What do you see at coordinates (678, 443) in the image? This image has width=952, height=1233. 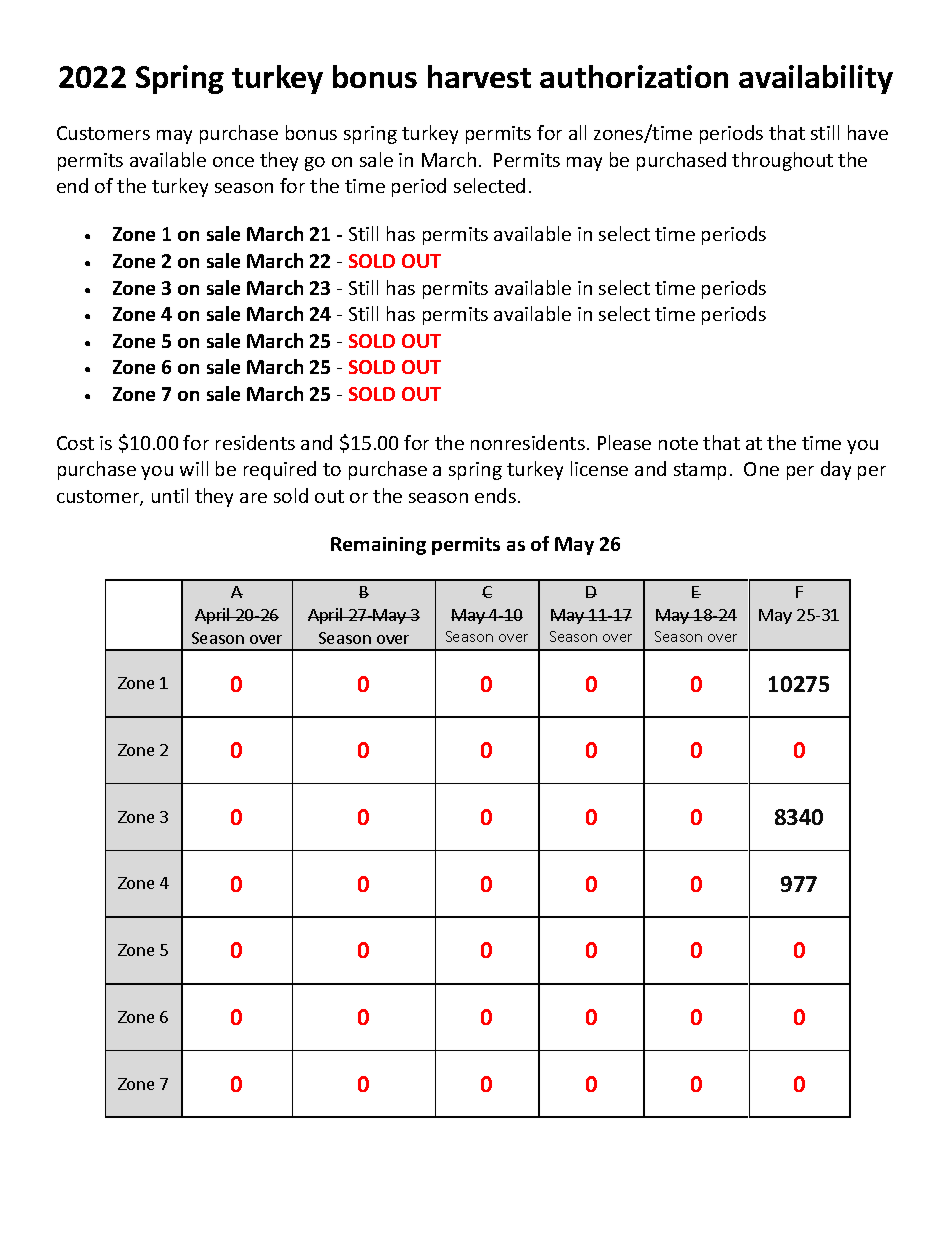 I see `note` at bounding box center [678, 443].
